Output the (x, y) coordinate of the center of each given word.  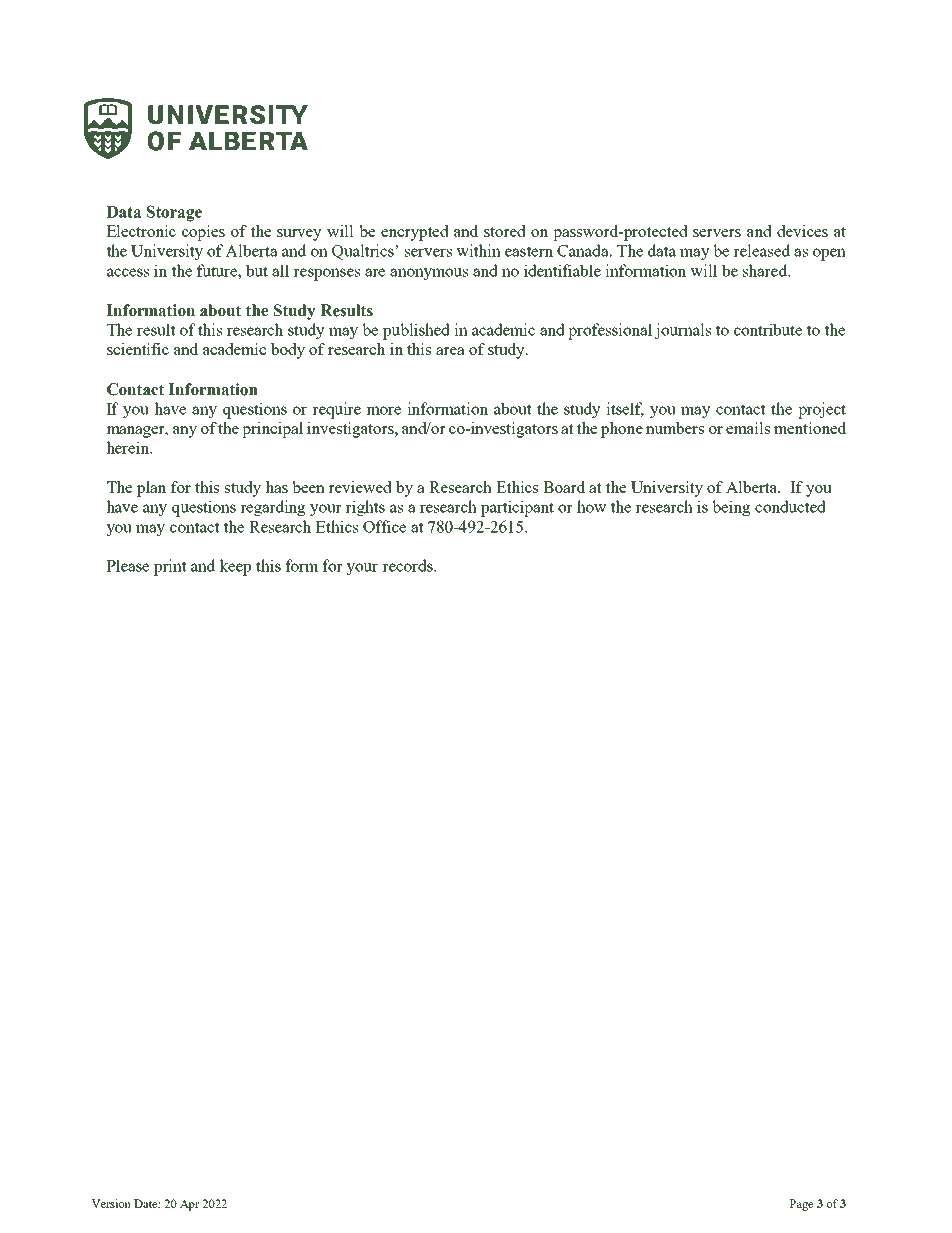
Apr (189, 1205)
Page (801, 1205)
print (170, 567)
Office (384, 526)
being (731, 508)
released (761, 250)
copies (203, 233)
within (478, 250)
